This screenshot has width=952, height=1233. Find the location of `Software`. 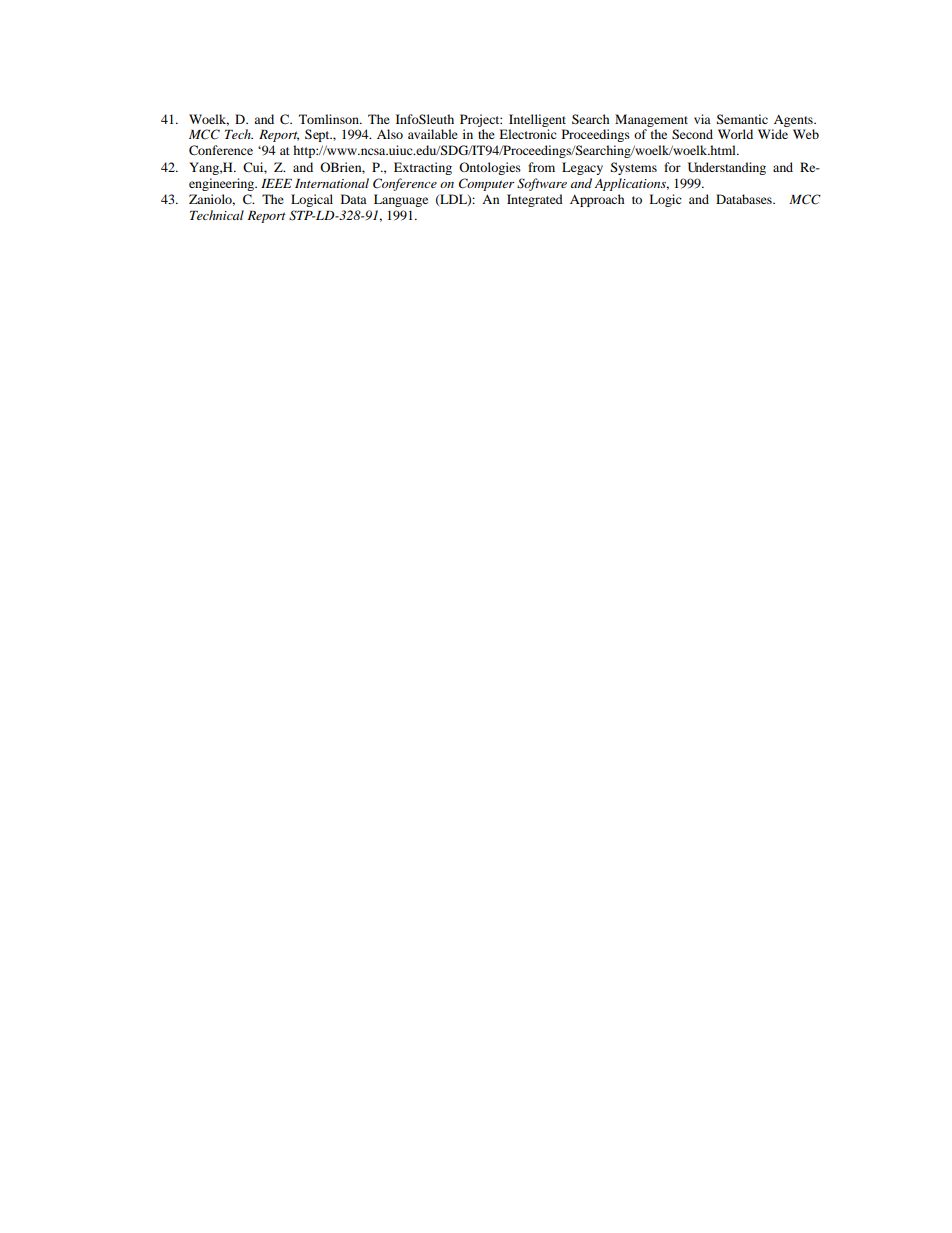

Software is located at coordinates (542, 184).
